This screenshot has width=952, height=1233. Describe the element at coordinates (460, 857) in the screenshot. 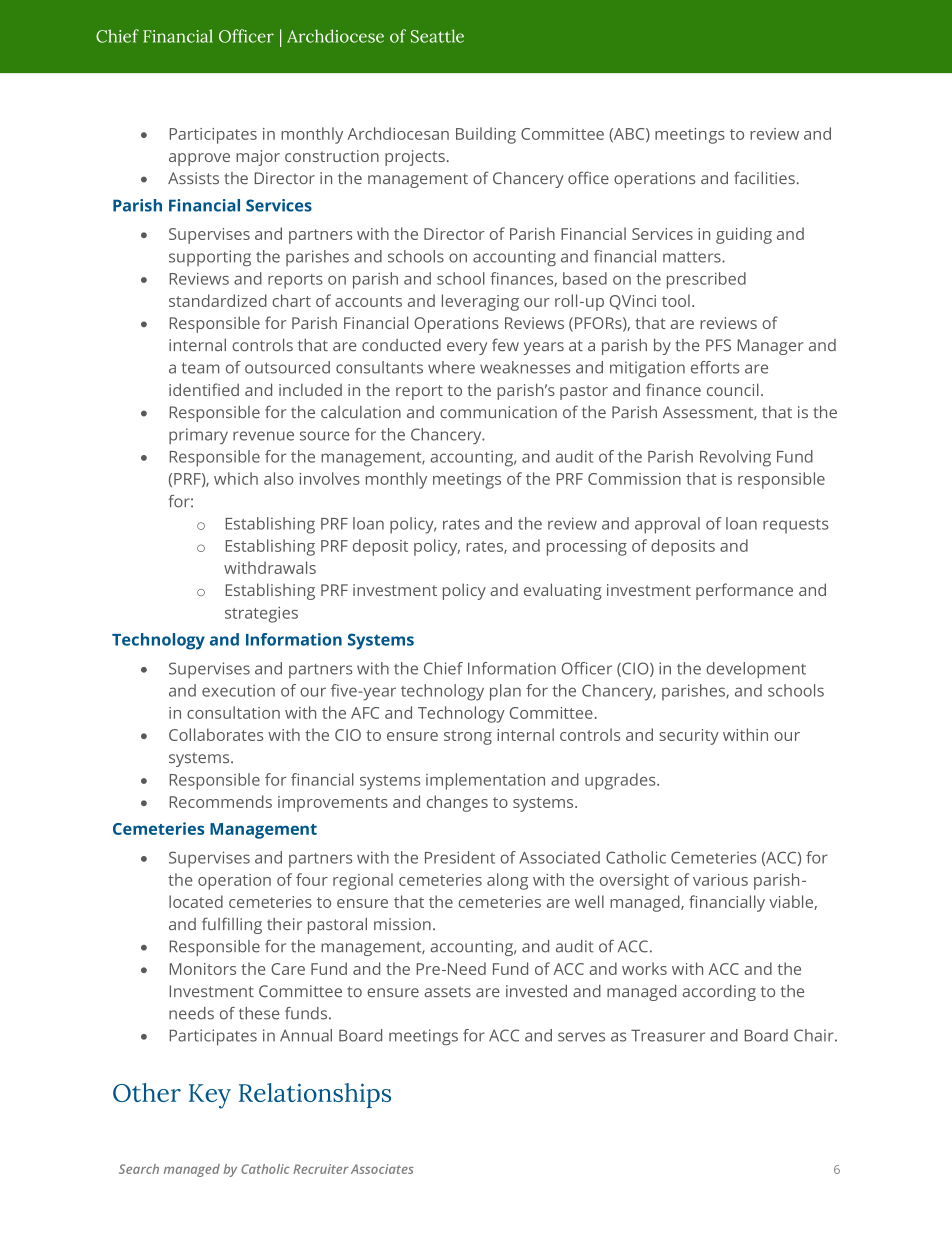

I see `President` at that location.
